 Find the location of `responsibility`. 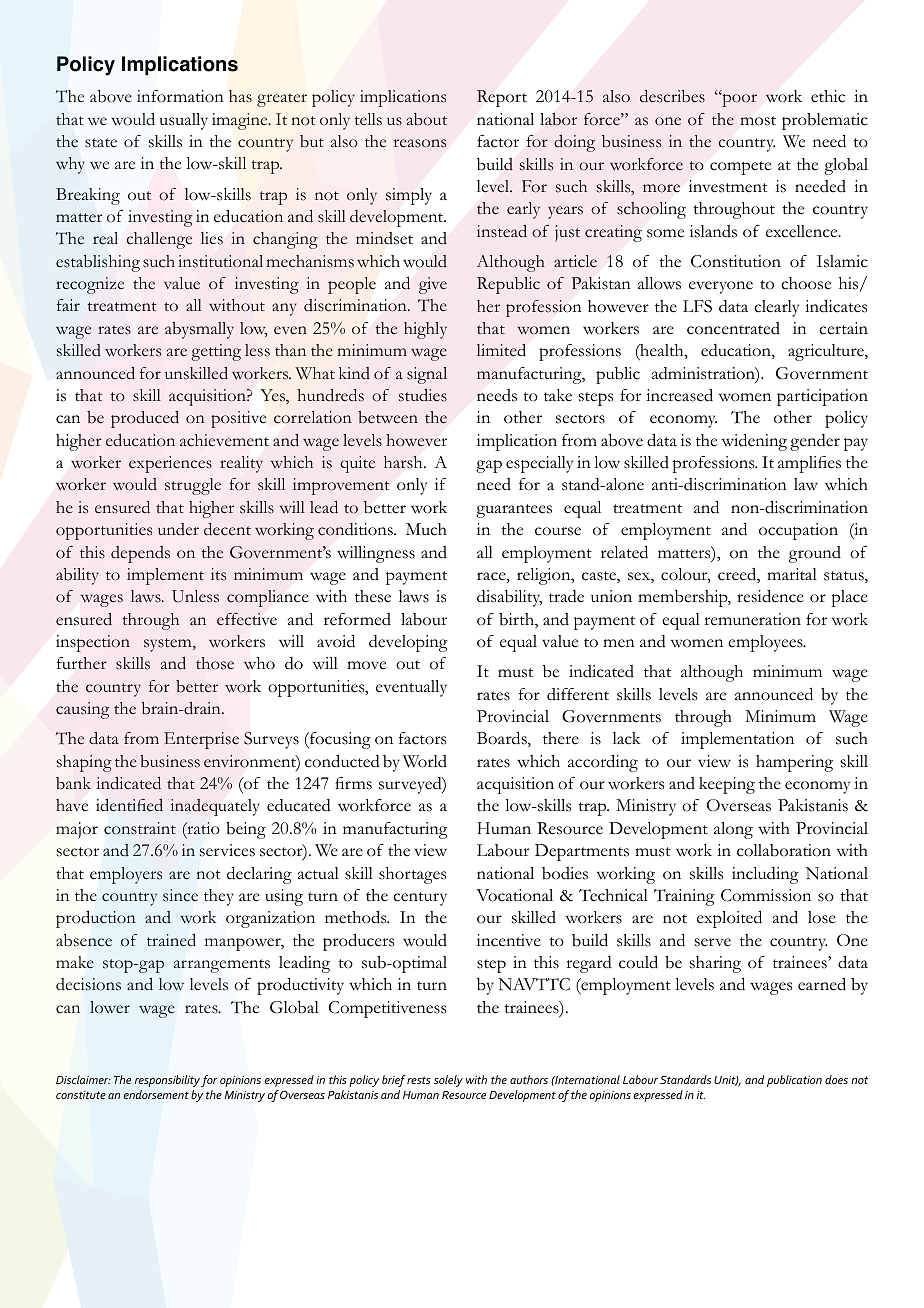

responsibility is located at coordinates (167, 1081).
